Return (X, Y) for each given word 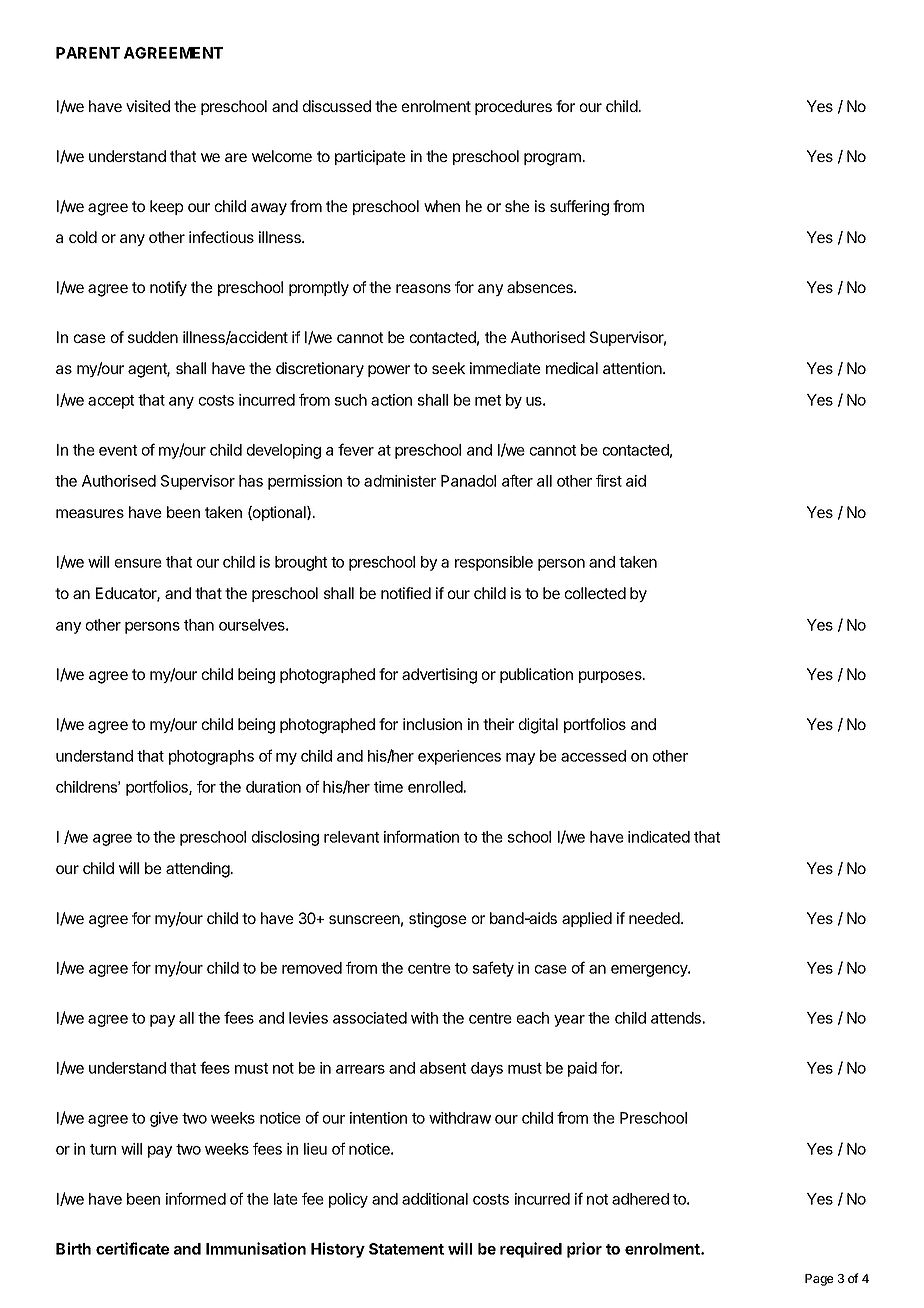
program (553, 159)
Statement (406, 1249)
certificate (132, 1248)
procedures (513, 107)
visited (148, 106)
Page (819, 1280)
